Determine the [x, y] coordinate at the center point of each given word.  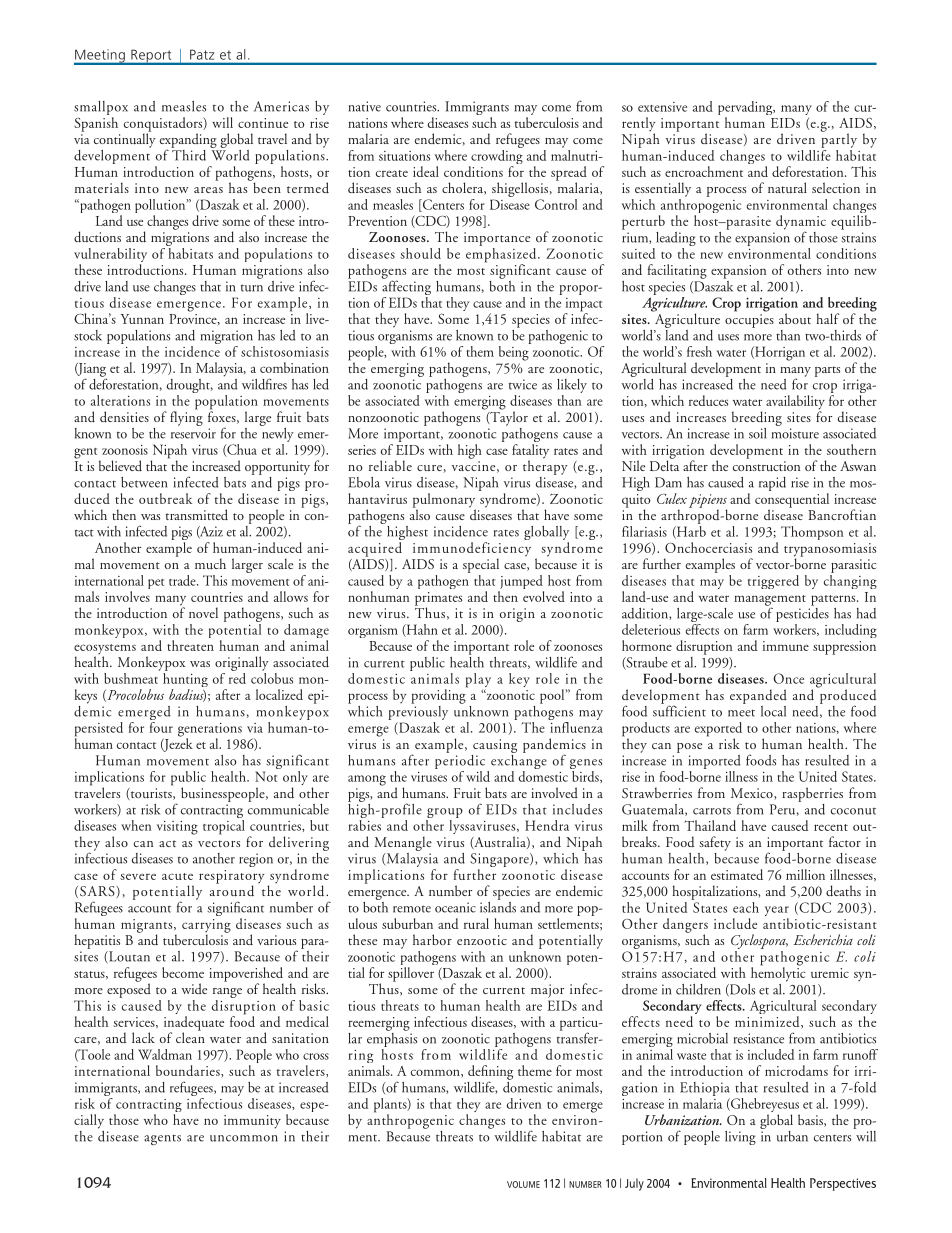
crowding [496, 157]
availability [795, 403]
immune [786, 646]
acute [177, 876]
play [478, 681]
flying [186, 417]
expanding [188, 141]
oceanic [455, 907]
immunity [252, 1122]
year [777, 912]
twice [523, 384]
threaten [190, 645]
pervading [746, 109]
